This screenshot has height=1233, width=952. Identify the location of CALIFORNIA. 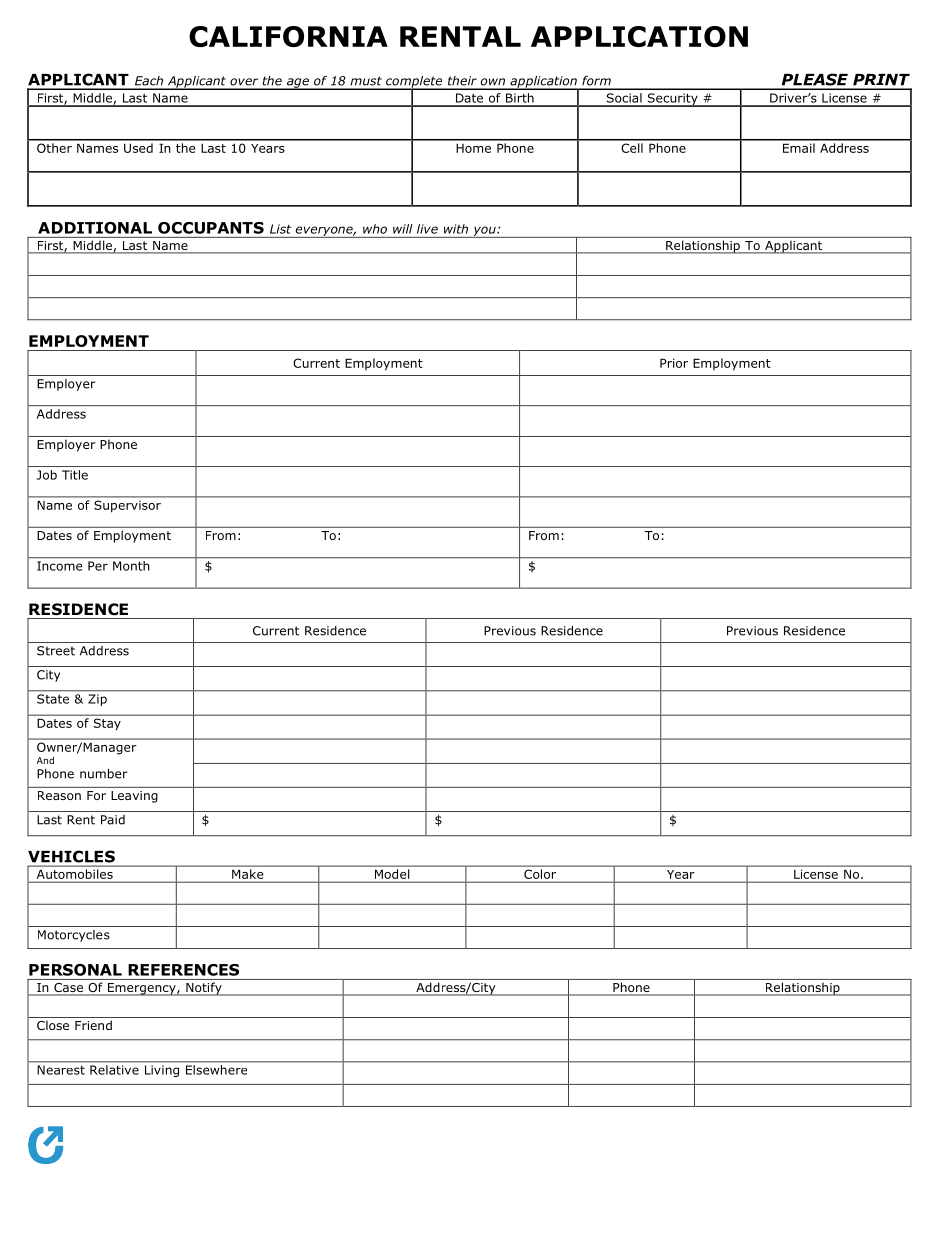
(288, 36).
